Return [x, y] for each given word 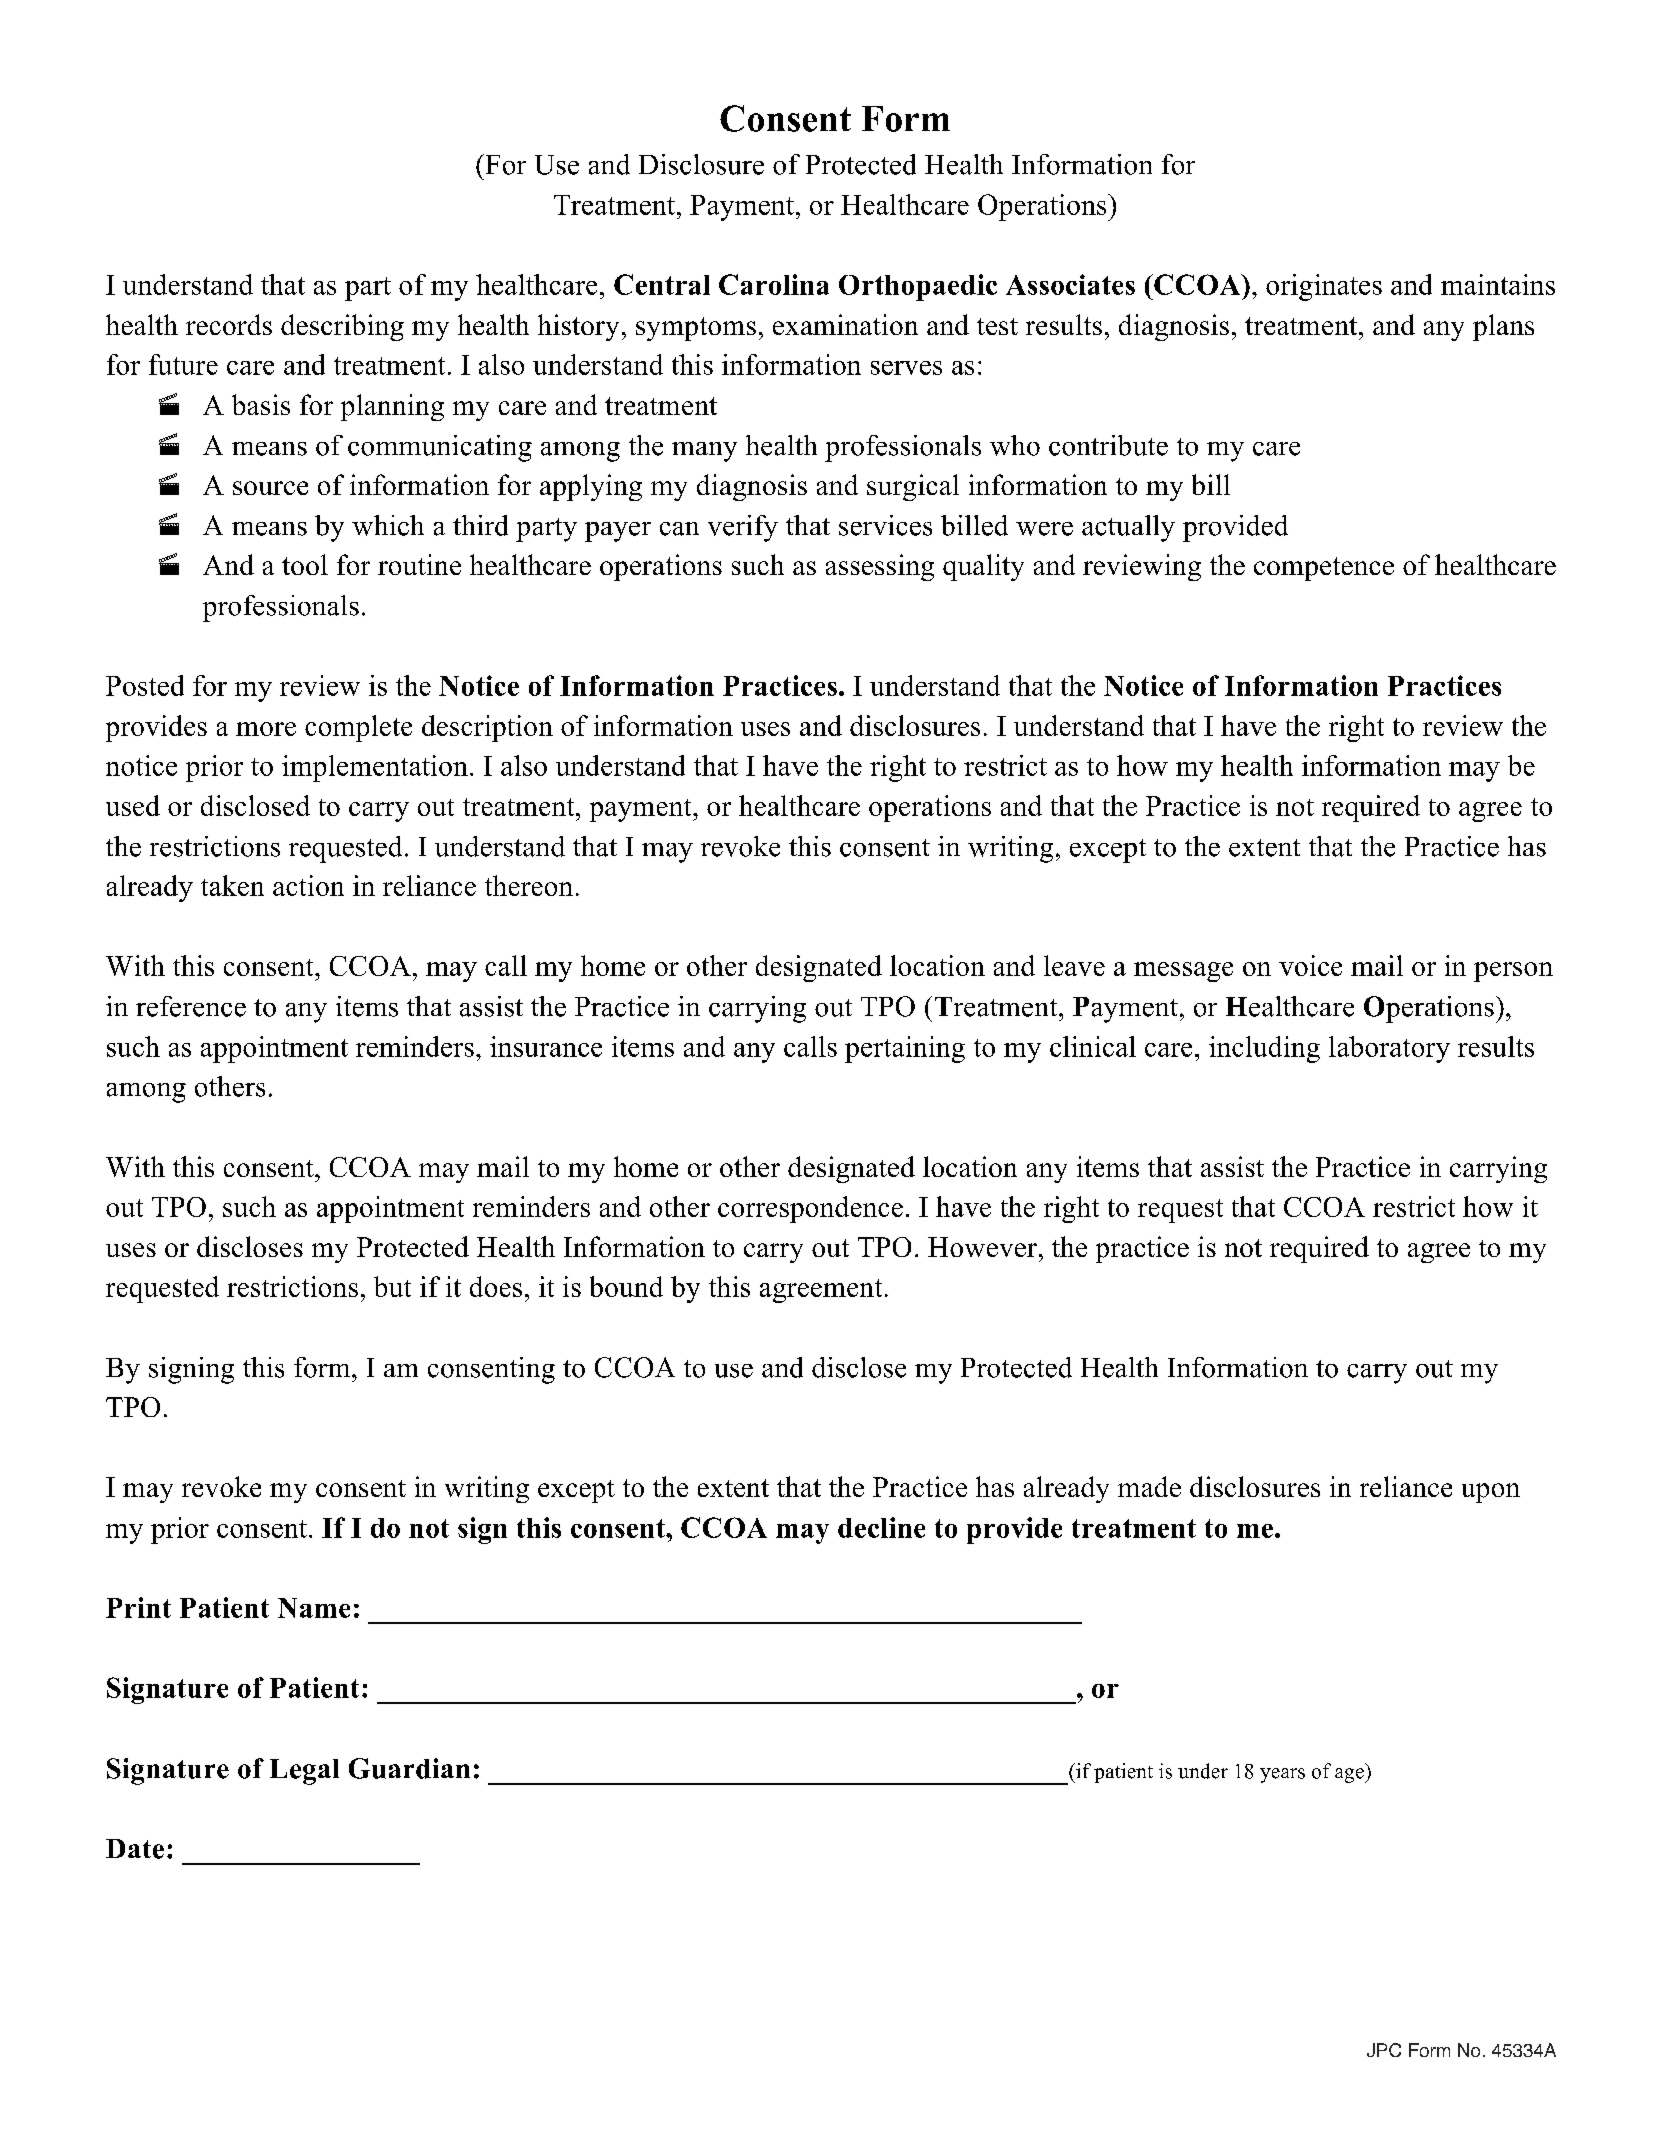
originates [1324, 287]
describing [342, 327]
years [1282, 1775]
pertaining [905, 1049]
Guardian [409, 1768]
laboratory [1389, 1049]
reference [191, 1006]
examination [845, 324]
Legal [304, 1772]
